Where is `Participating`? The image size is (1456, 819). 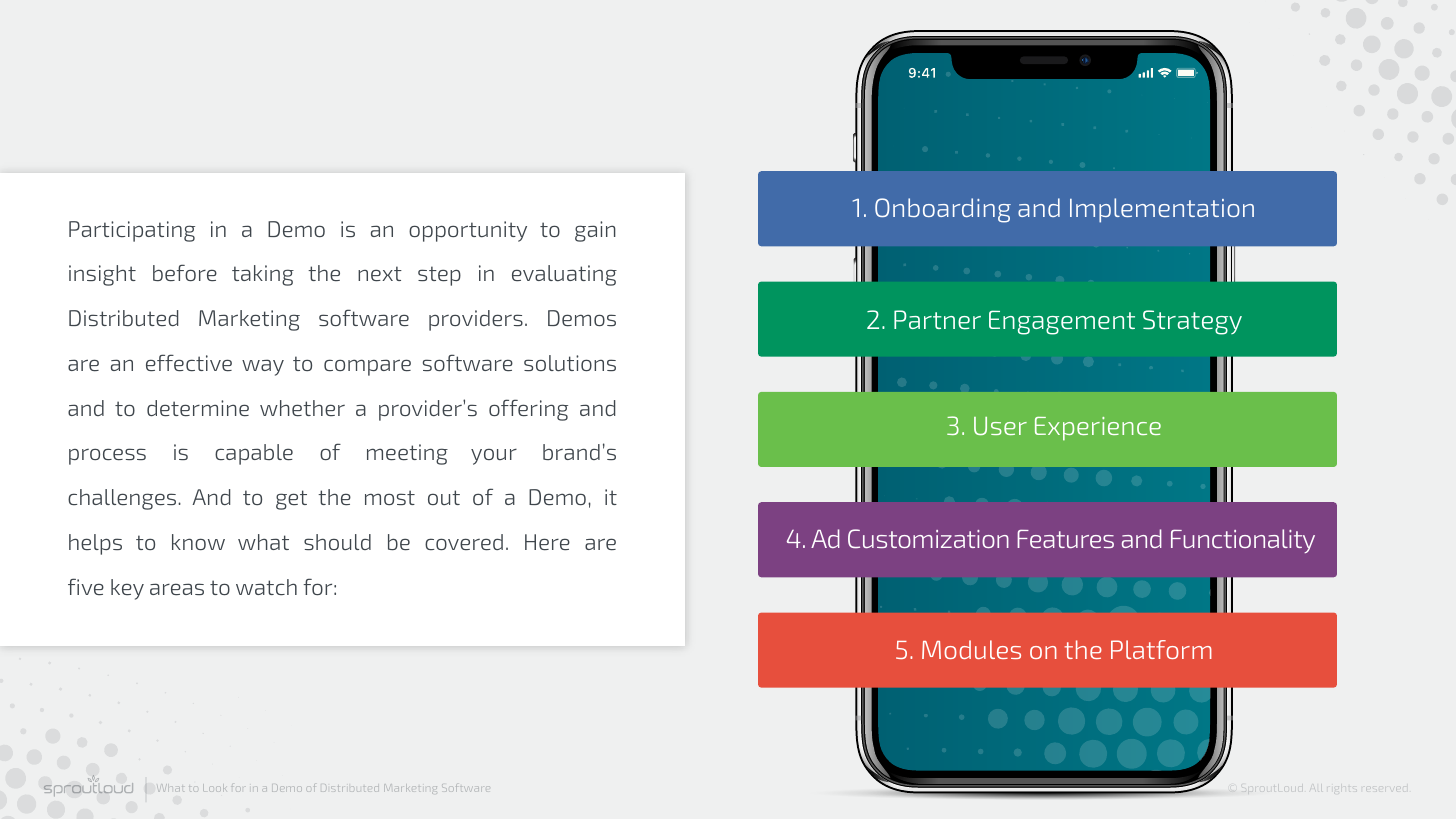 Participating is located at coordinates (132, 231).
